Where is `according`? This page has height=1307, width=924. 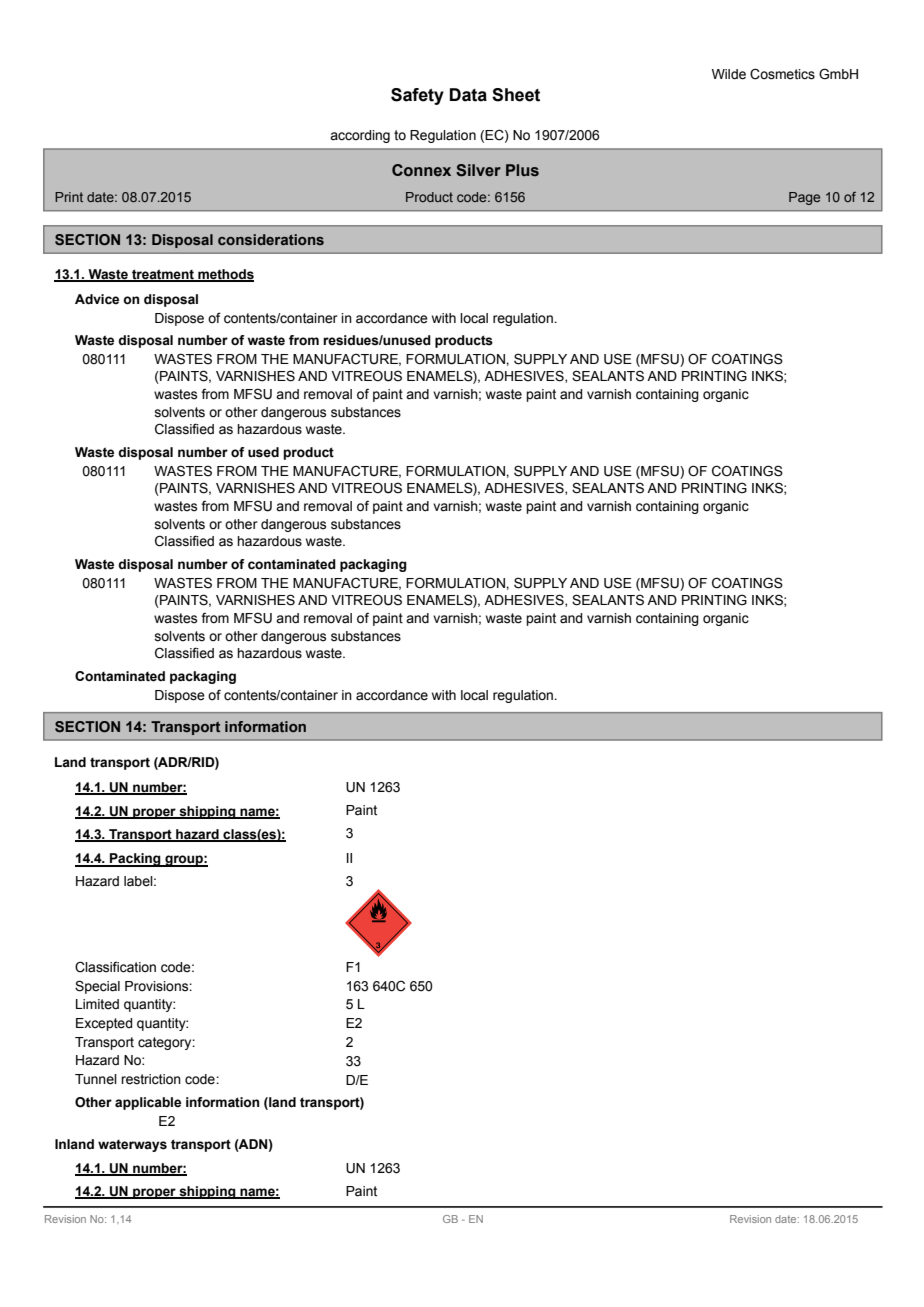
according is located at coordinates (360, 136).
